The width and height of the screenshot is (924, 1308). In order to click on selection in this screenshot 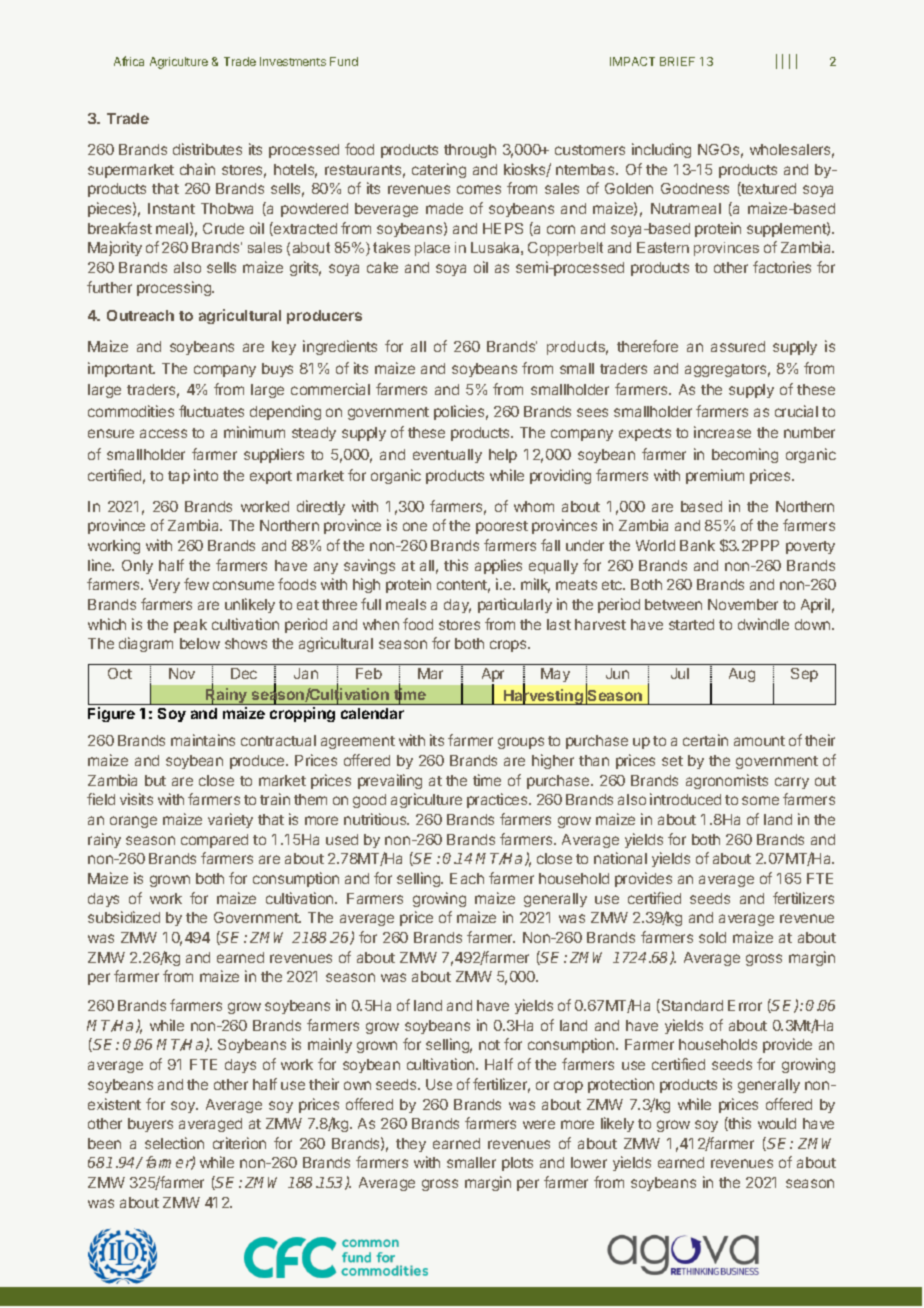, I will do `click(174, 1143)`.
